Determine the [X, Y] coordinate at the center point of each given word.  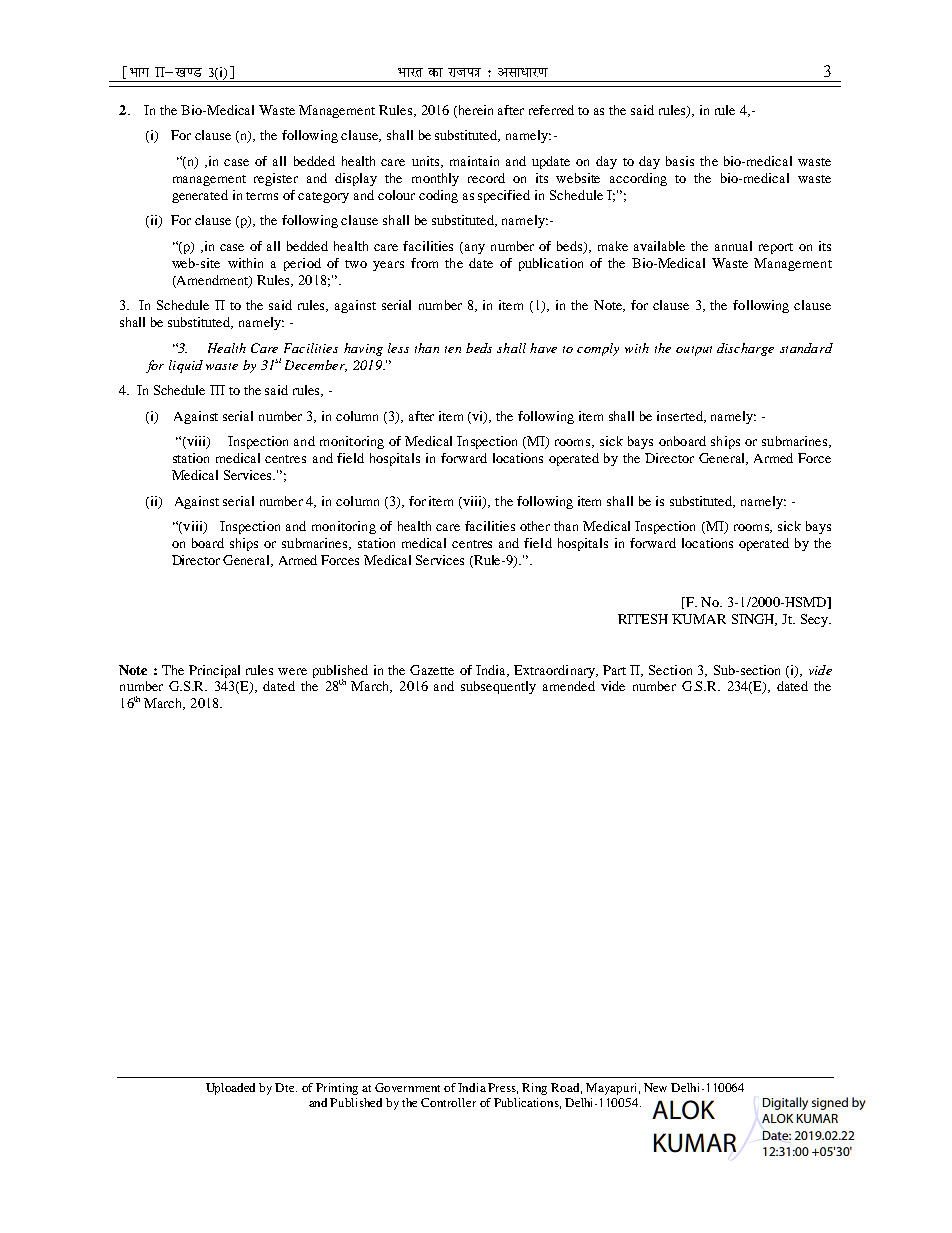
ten [453, 349]
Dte [286, 1087]
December [316, 366]
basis [680, 161]
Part [614, 670]
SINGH [754, 620]
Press [503, 1088]
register [276, 179]
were [292, 671]
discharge [745, 349]
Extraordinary [556, 671]
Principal [214, 671]
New [655, 1087]
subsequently [498, 687]
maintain [474, 161]
